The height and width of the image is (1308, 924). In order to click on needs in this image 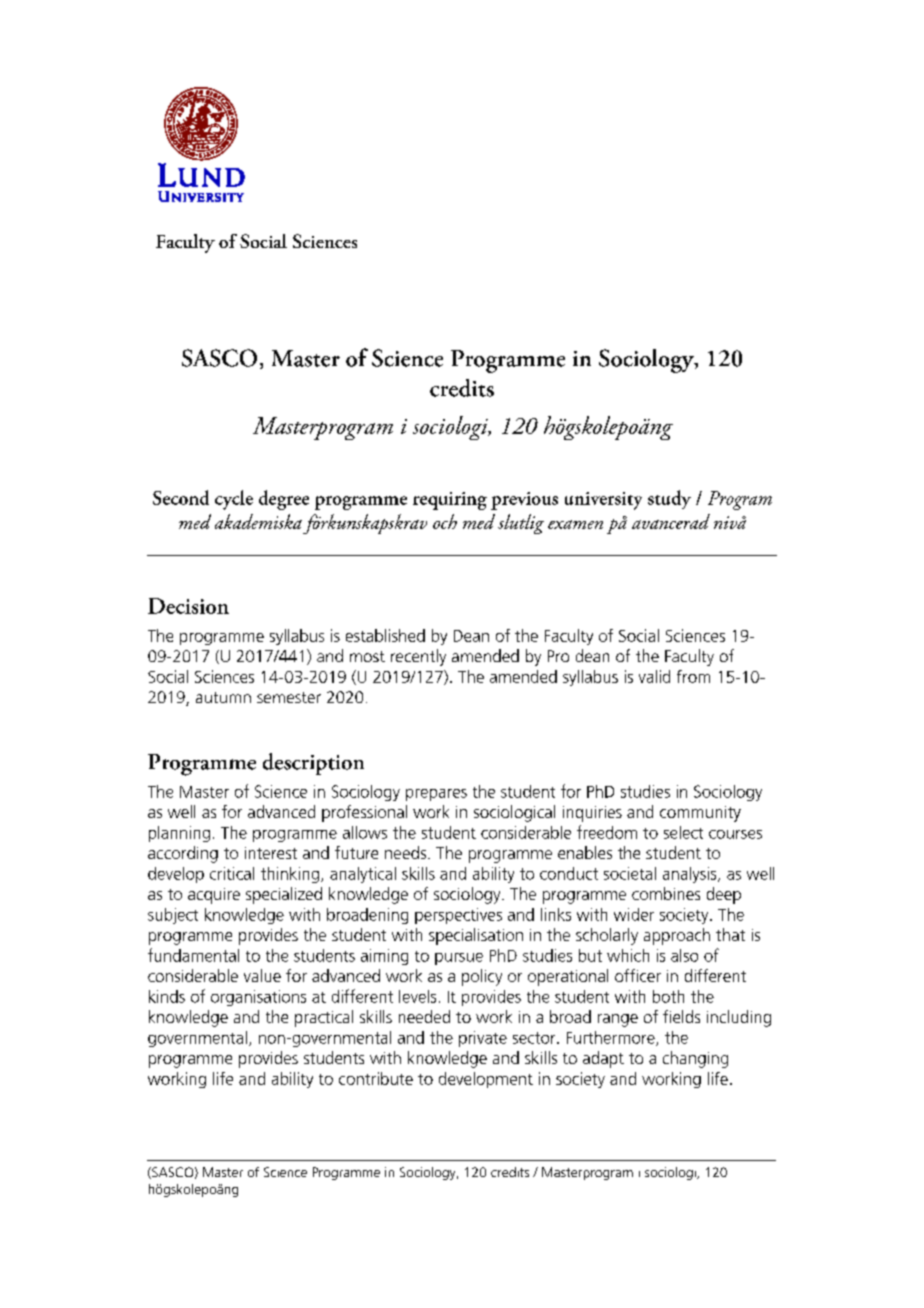, I will do `click(405, 852)`.
